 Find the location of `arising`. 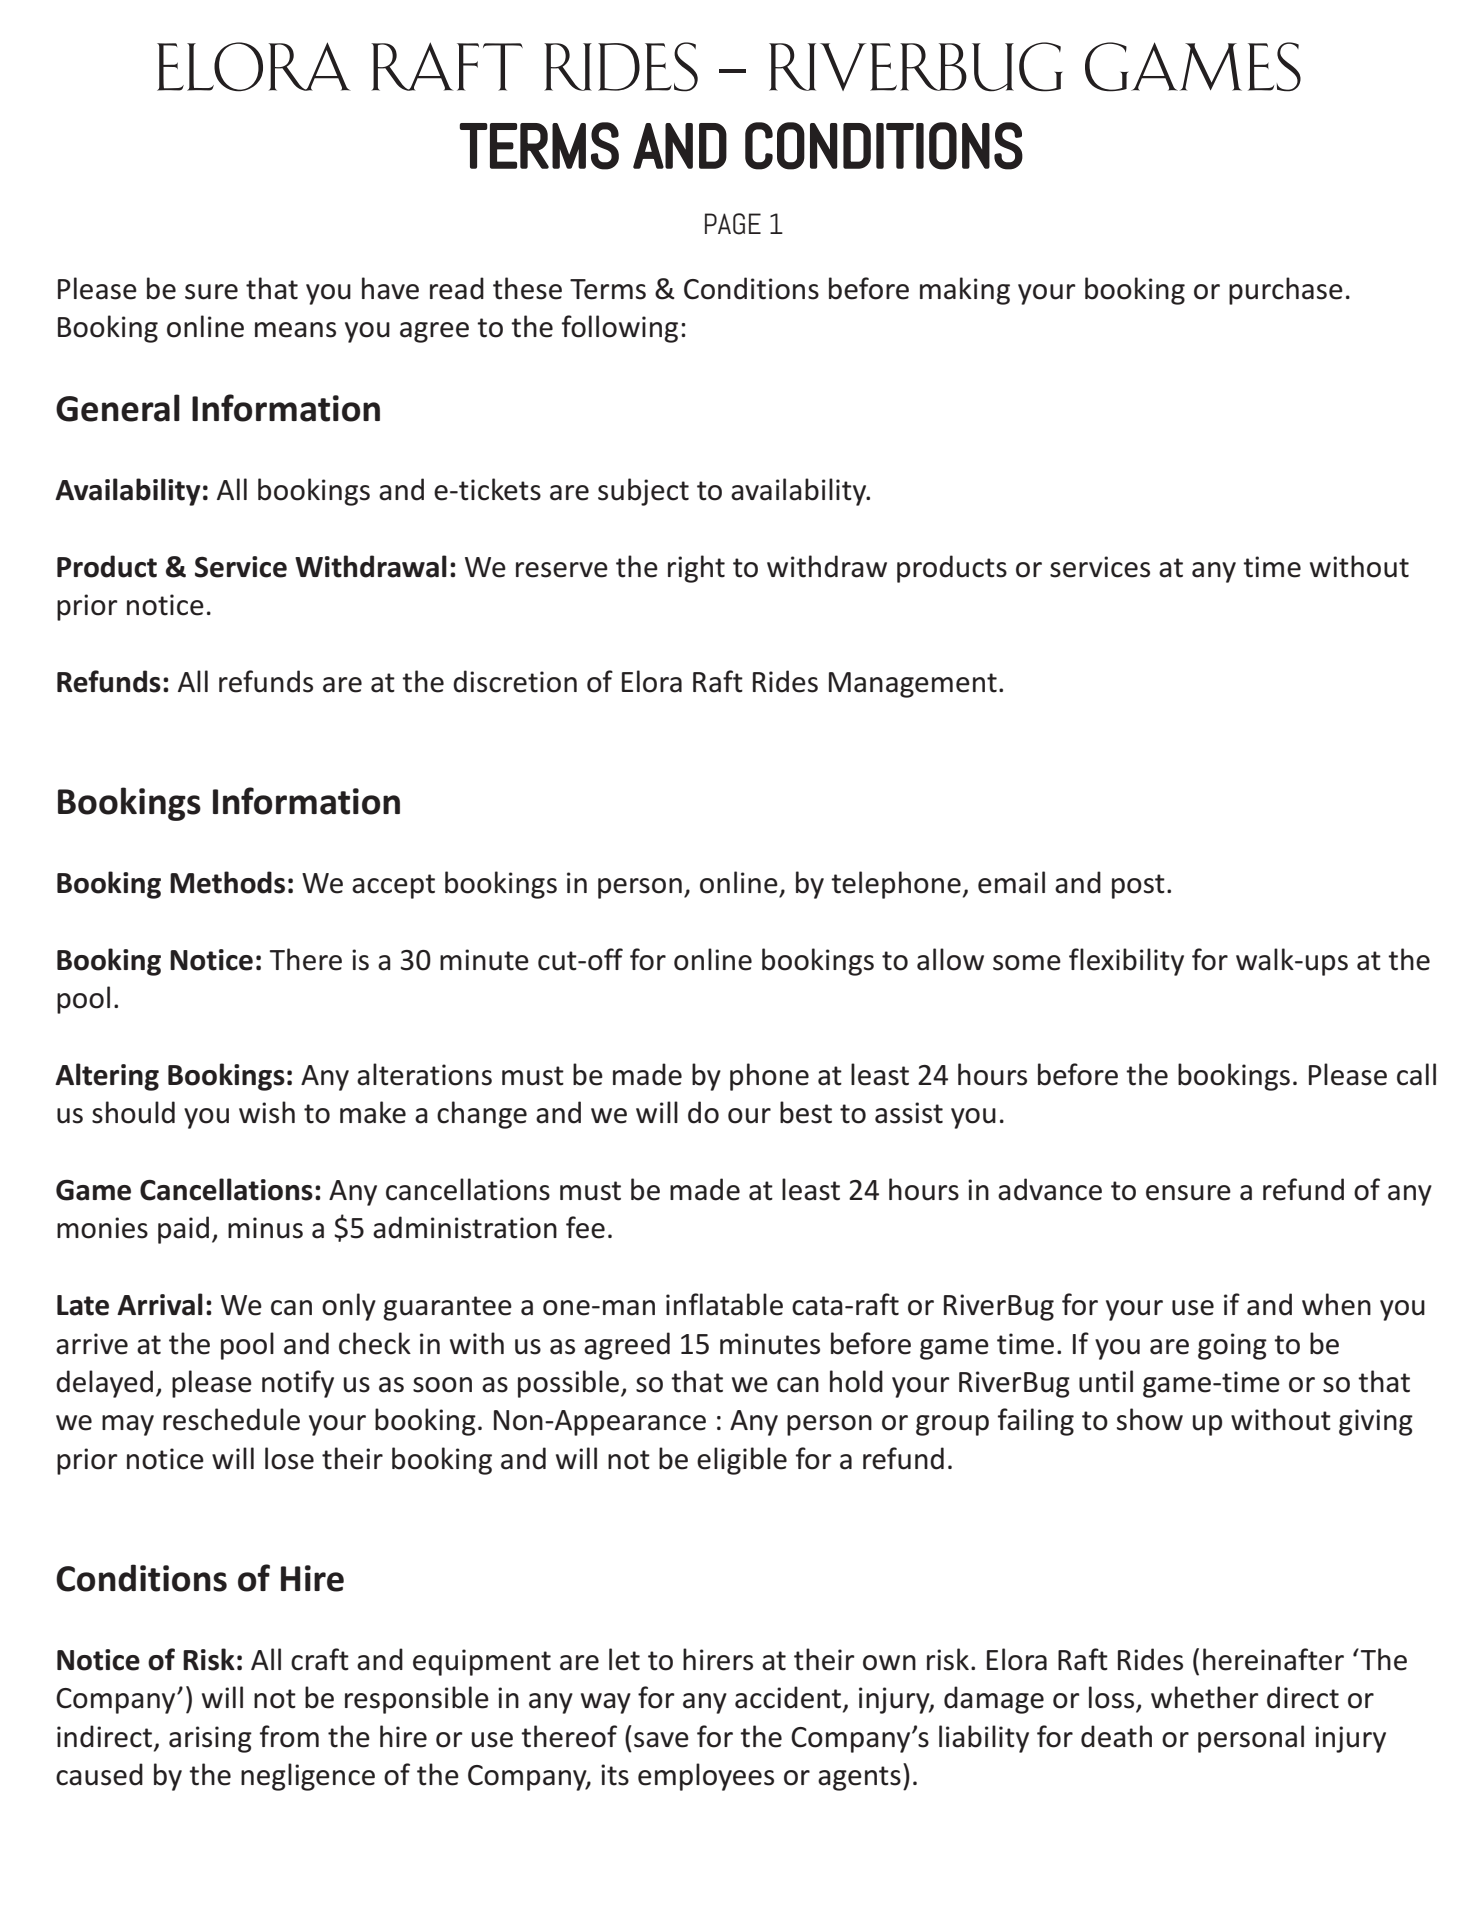

arising is located at coordinates (210, 1739).
